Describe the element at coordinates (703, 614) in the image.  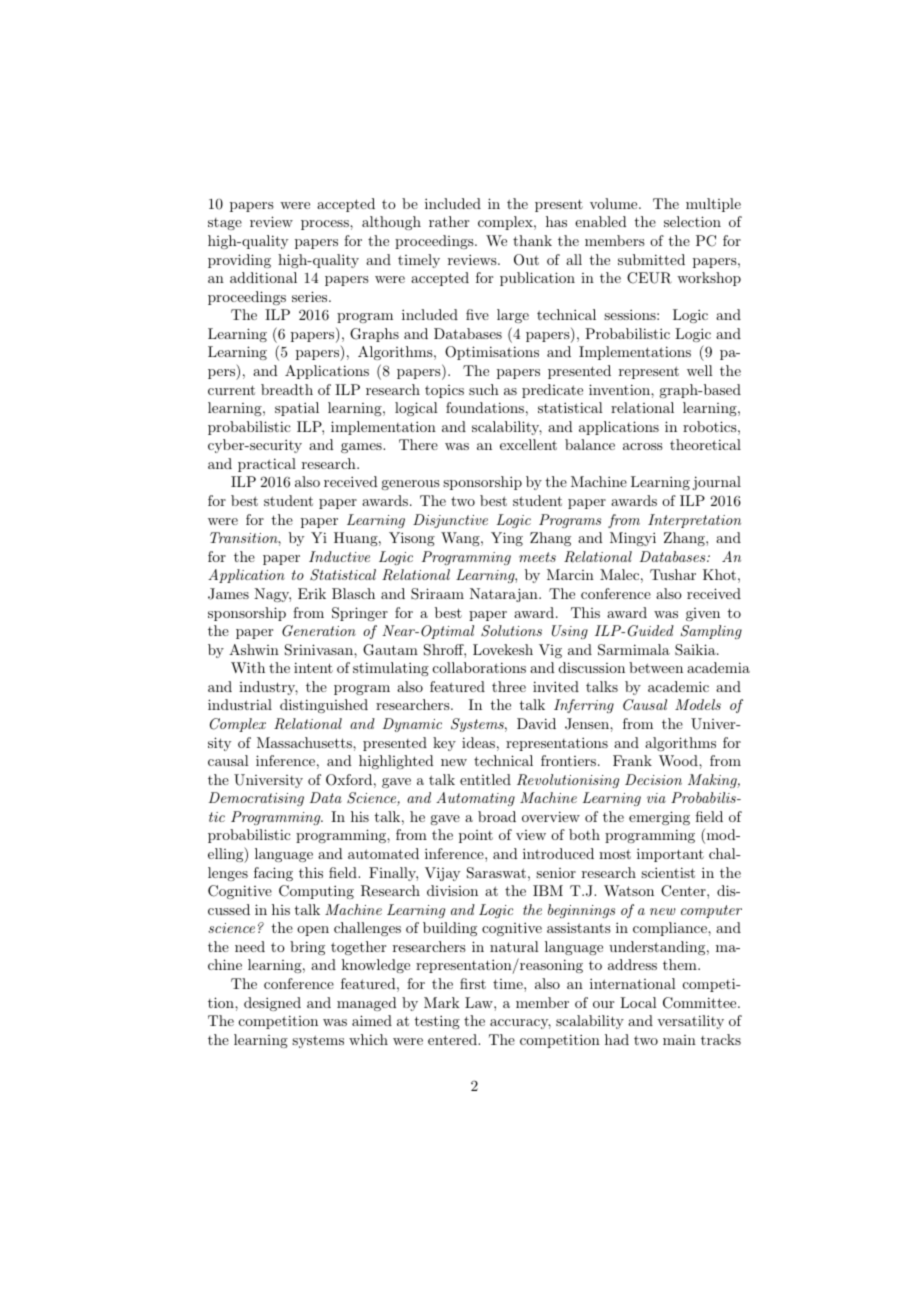
I see `given` at that location.
